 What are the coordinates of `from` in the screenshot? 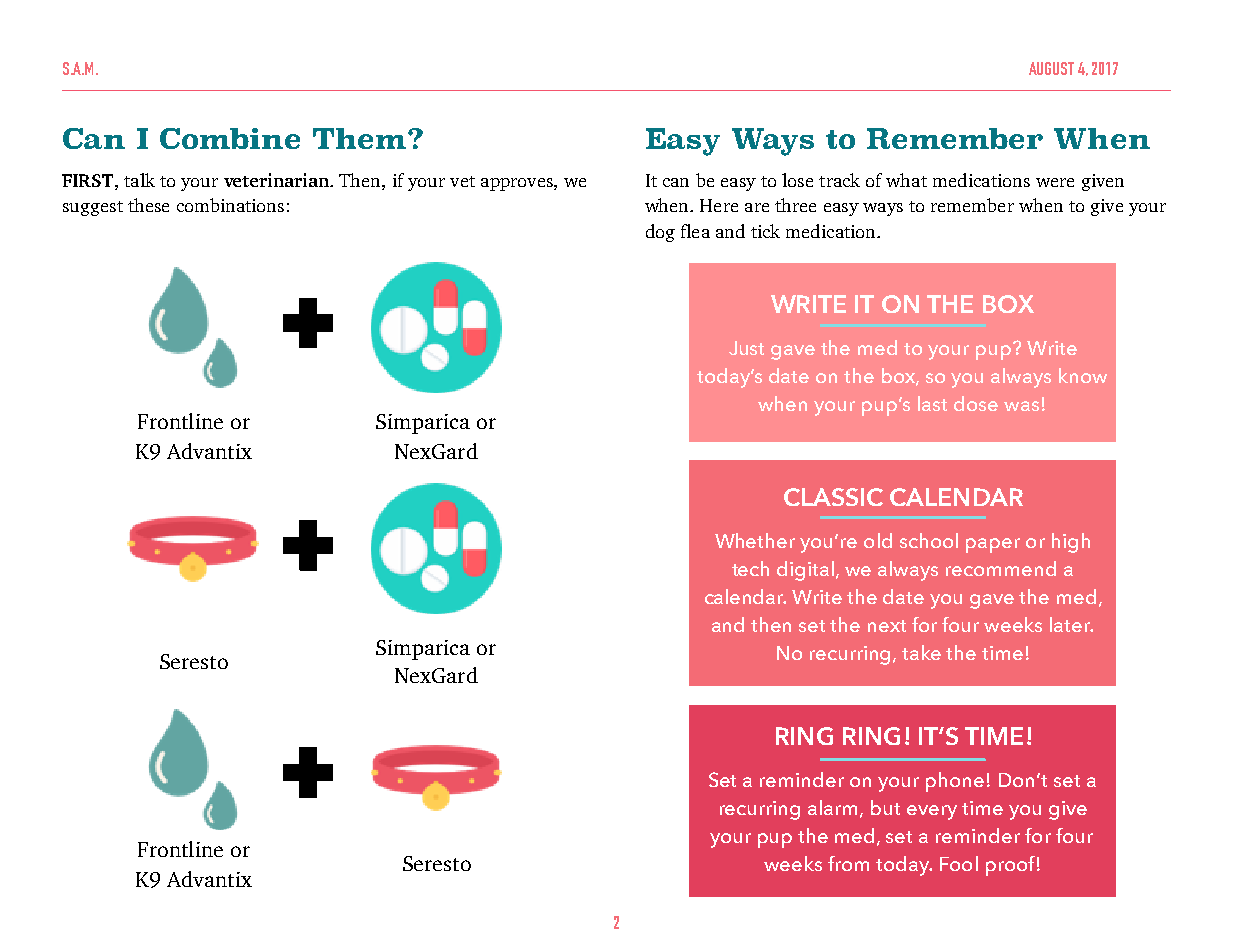 It's located at (848, 863).
